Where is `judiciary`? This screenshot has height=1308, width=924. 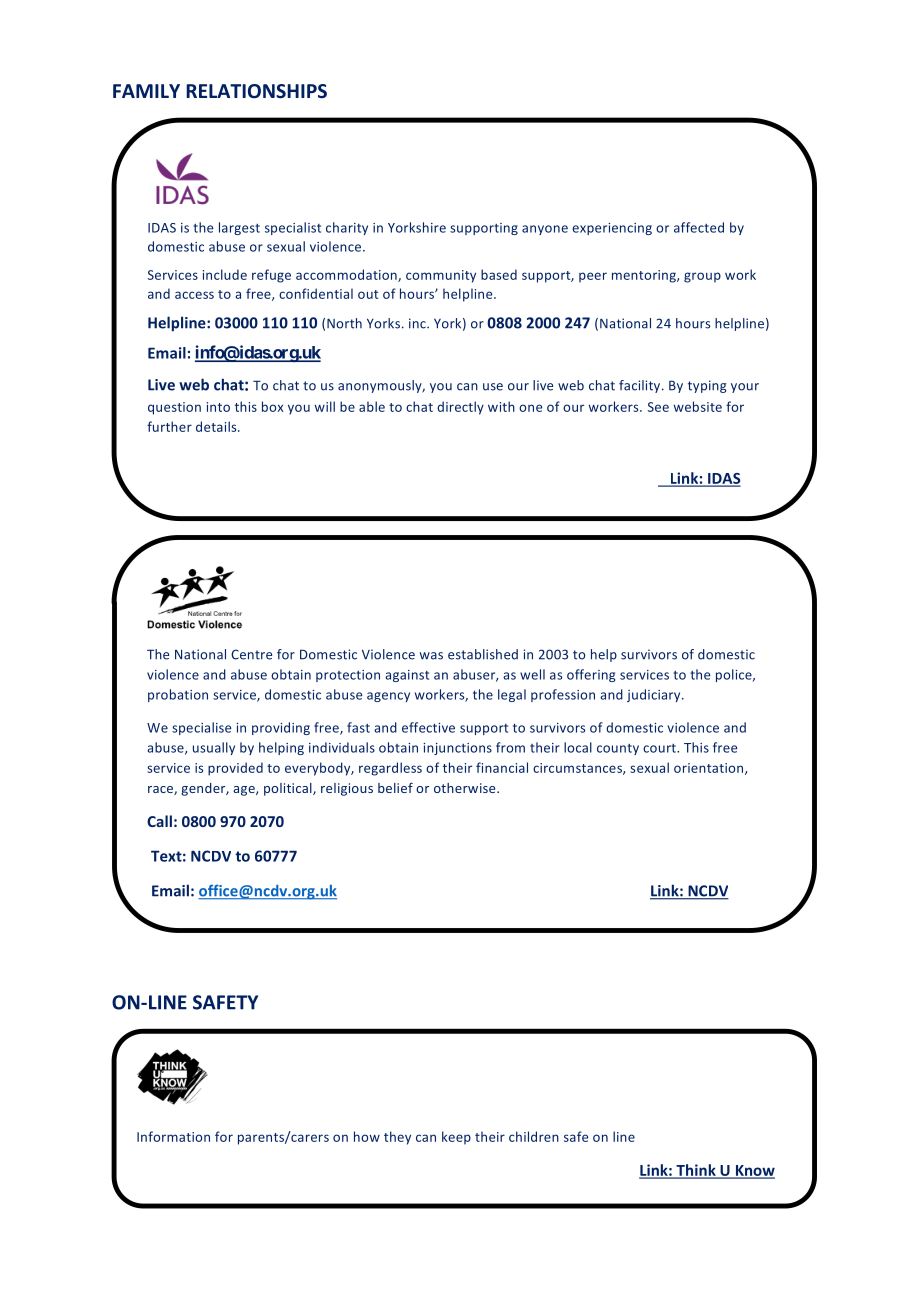 judiciary is located at coordinates (655, 695).
